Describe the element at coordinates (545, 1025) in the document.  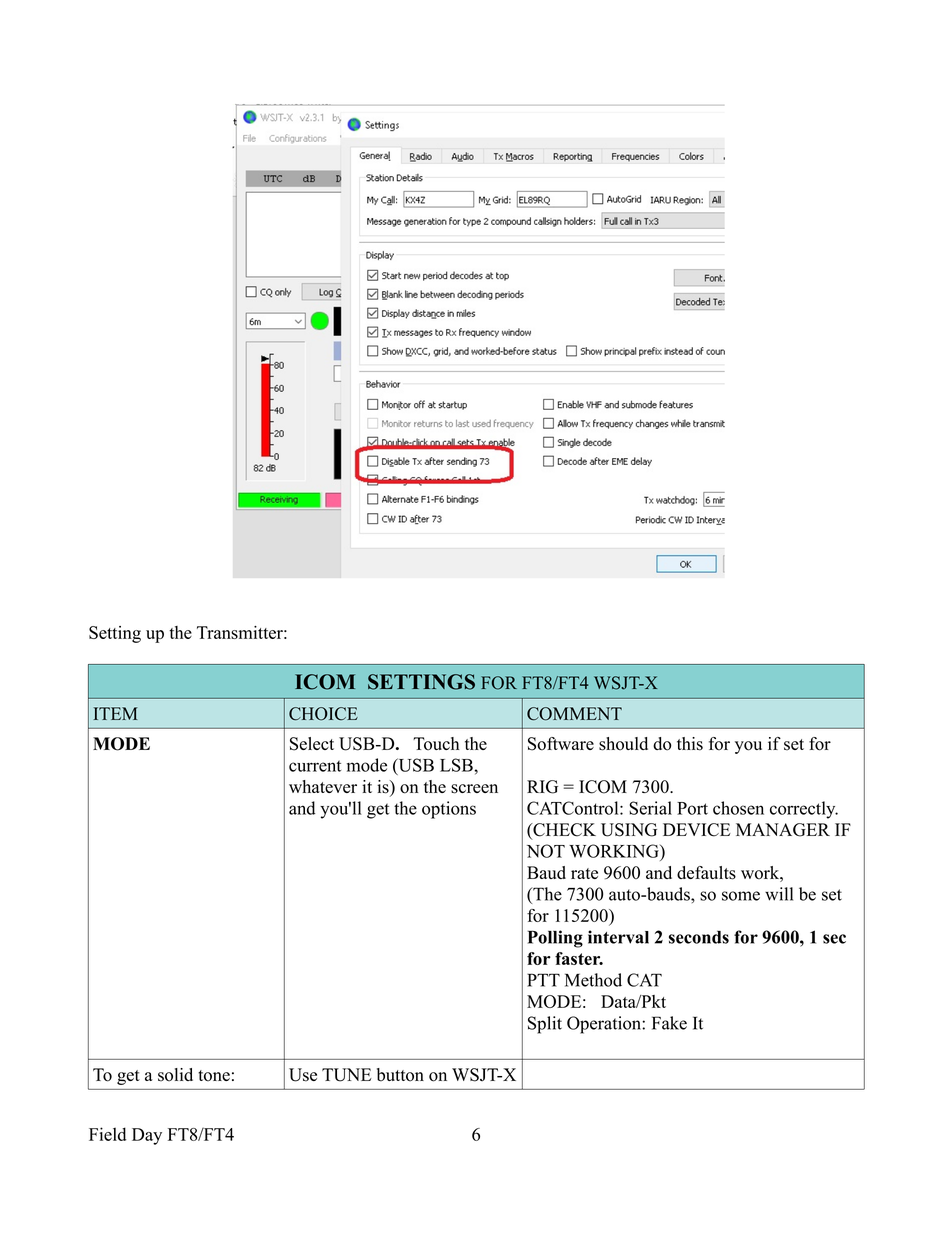
I see `Split` at that location.
